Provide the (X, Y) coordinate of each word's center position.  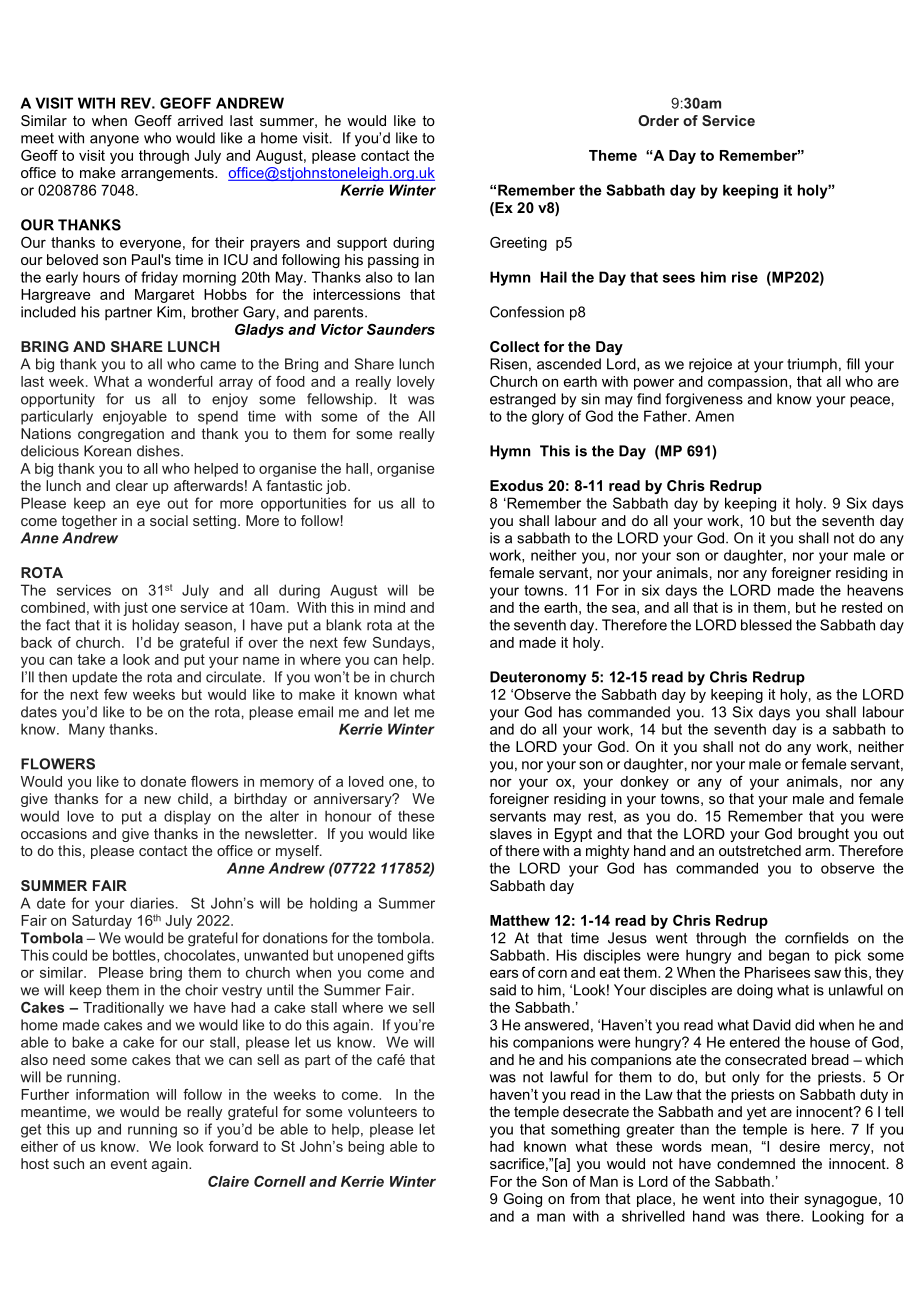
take (91, 659)
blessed (766, 625)
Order (658, 120)
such (68, 1163)
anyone (114, 141)
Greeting (518, 244)
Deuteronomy (538, 678)
